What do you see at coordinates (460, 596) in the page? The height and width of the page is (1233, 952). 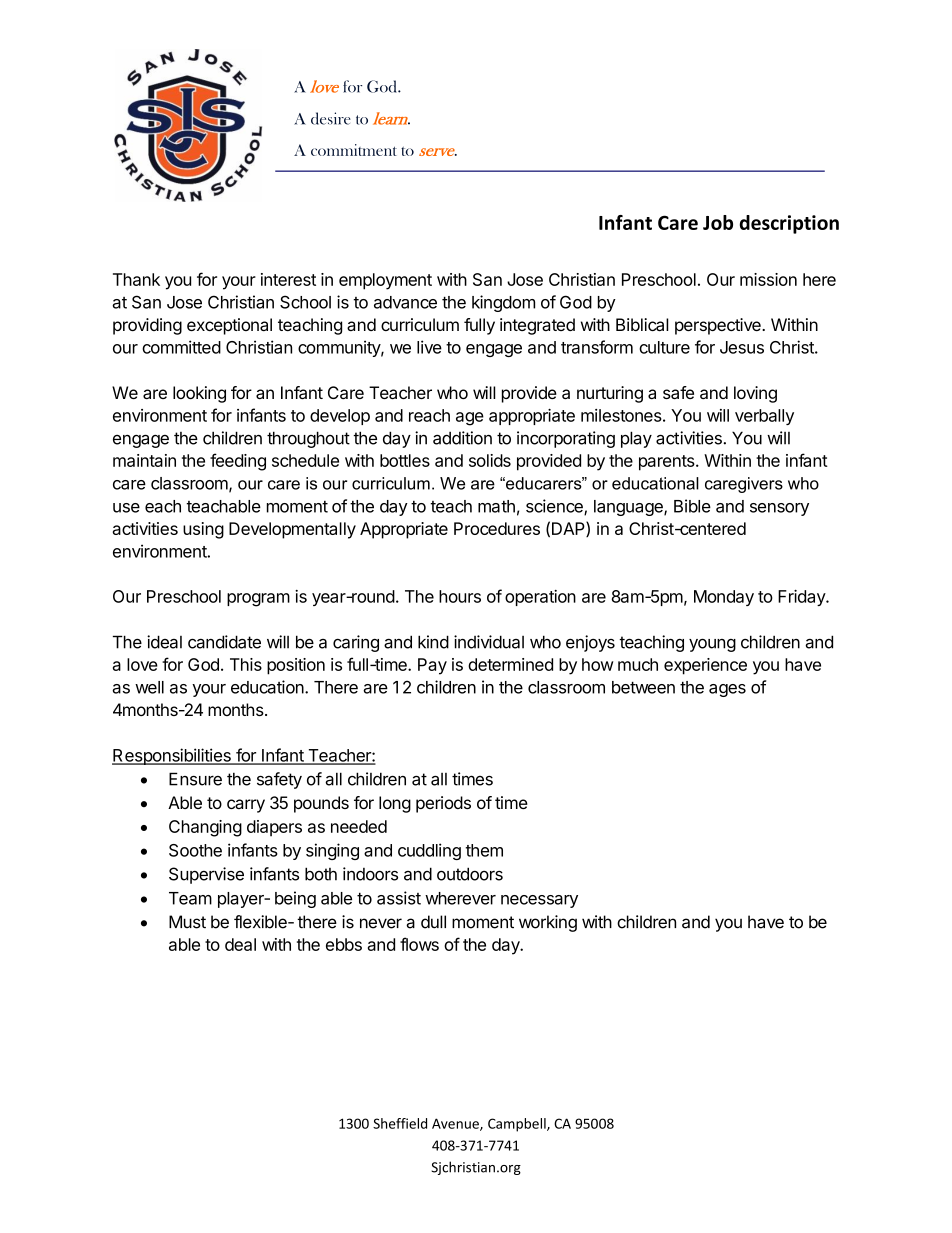 I see `hours` at bounding box center [460, 596].
